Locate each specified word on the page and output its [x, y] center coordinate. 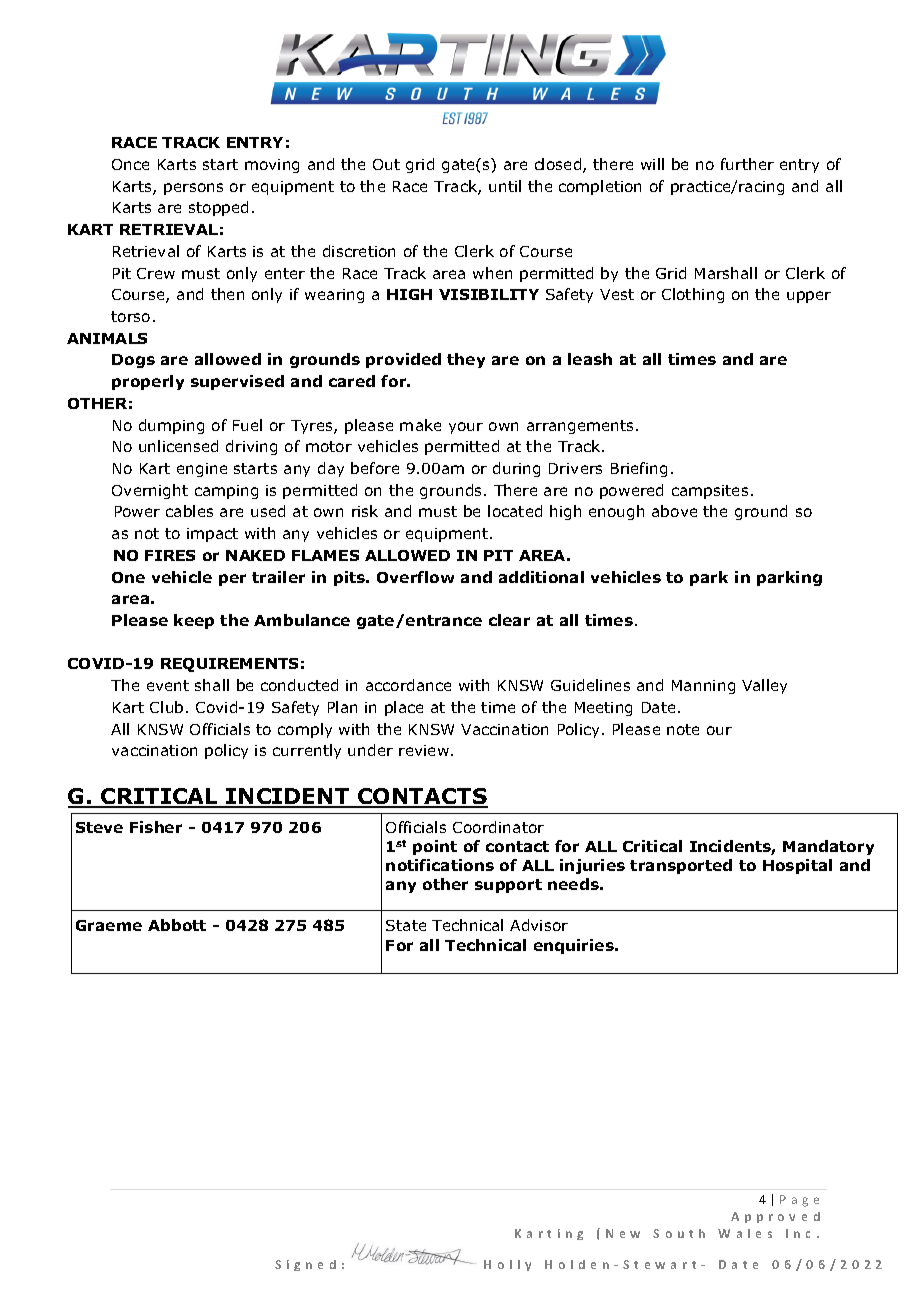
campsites [710, 492]
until [505, 186]
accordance [408, 685]
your [466, 428]
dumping [171, 426]
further [747, 164]
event [168, 685]
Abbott [177, 925]
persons [193, 189]
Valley [764, 686]
